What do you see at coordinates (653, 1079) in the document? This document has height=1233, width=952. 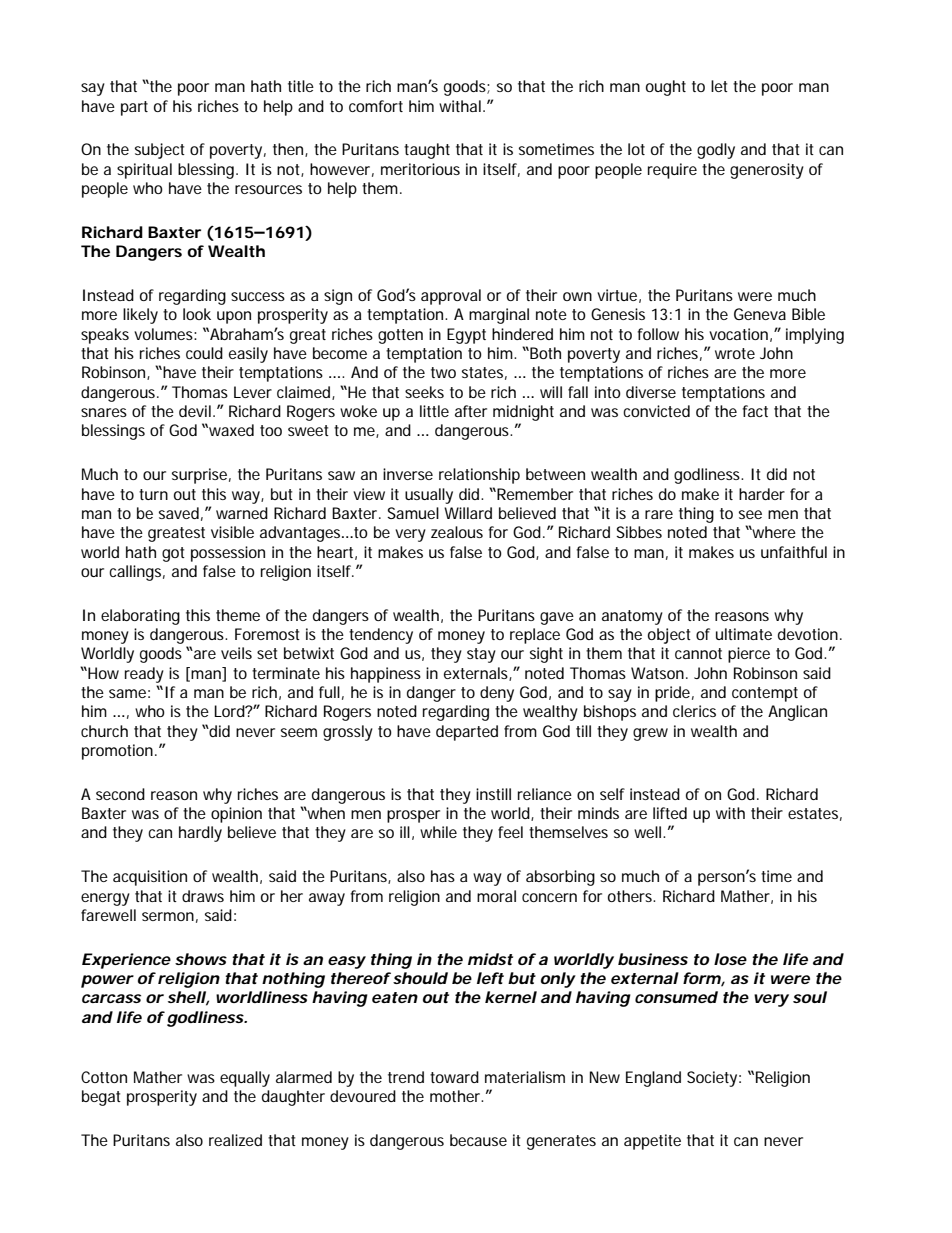 I see `England` at bounding box center [653, 1079].
